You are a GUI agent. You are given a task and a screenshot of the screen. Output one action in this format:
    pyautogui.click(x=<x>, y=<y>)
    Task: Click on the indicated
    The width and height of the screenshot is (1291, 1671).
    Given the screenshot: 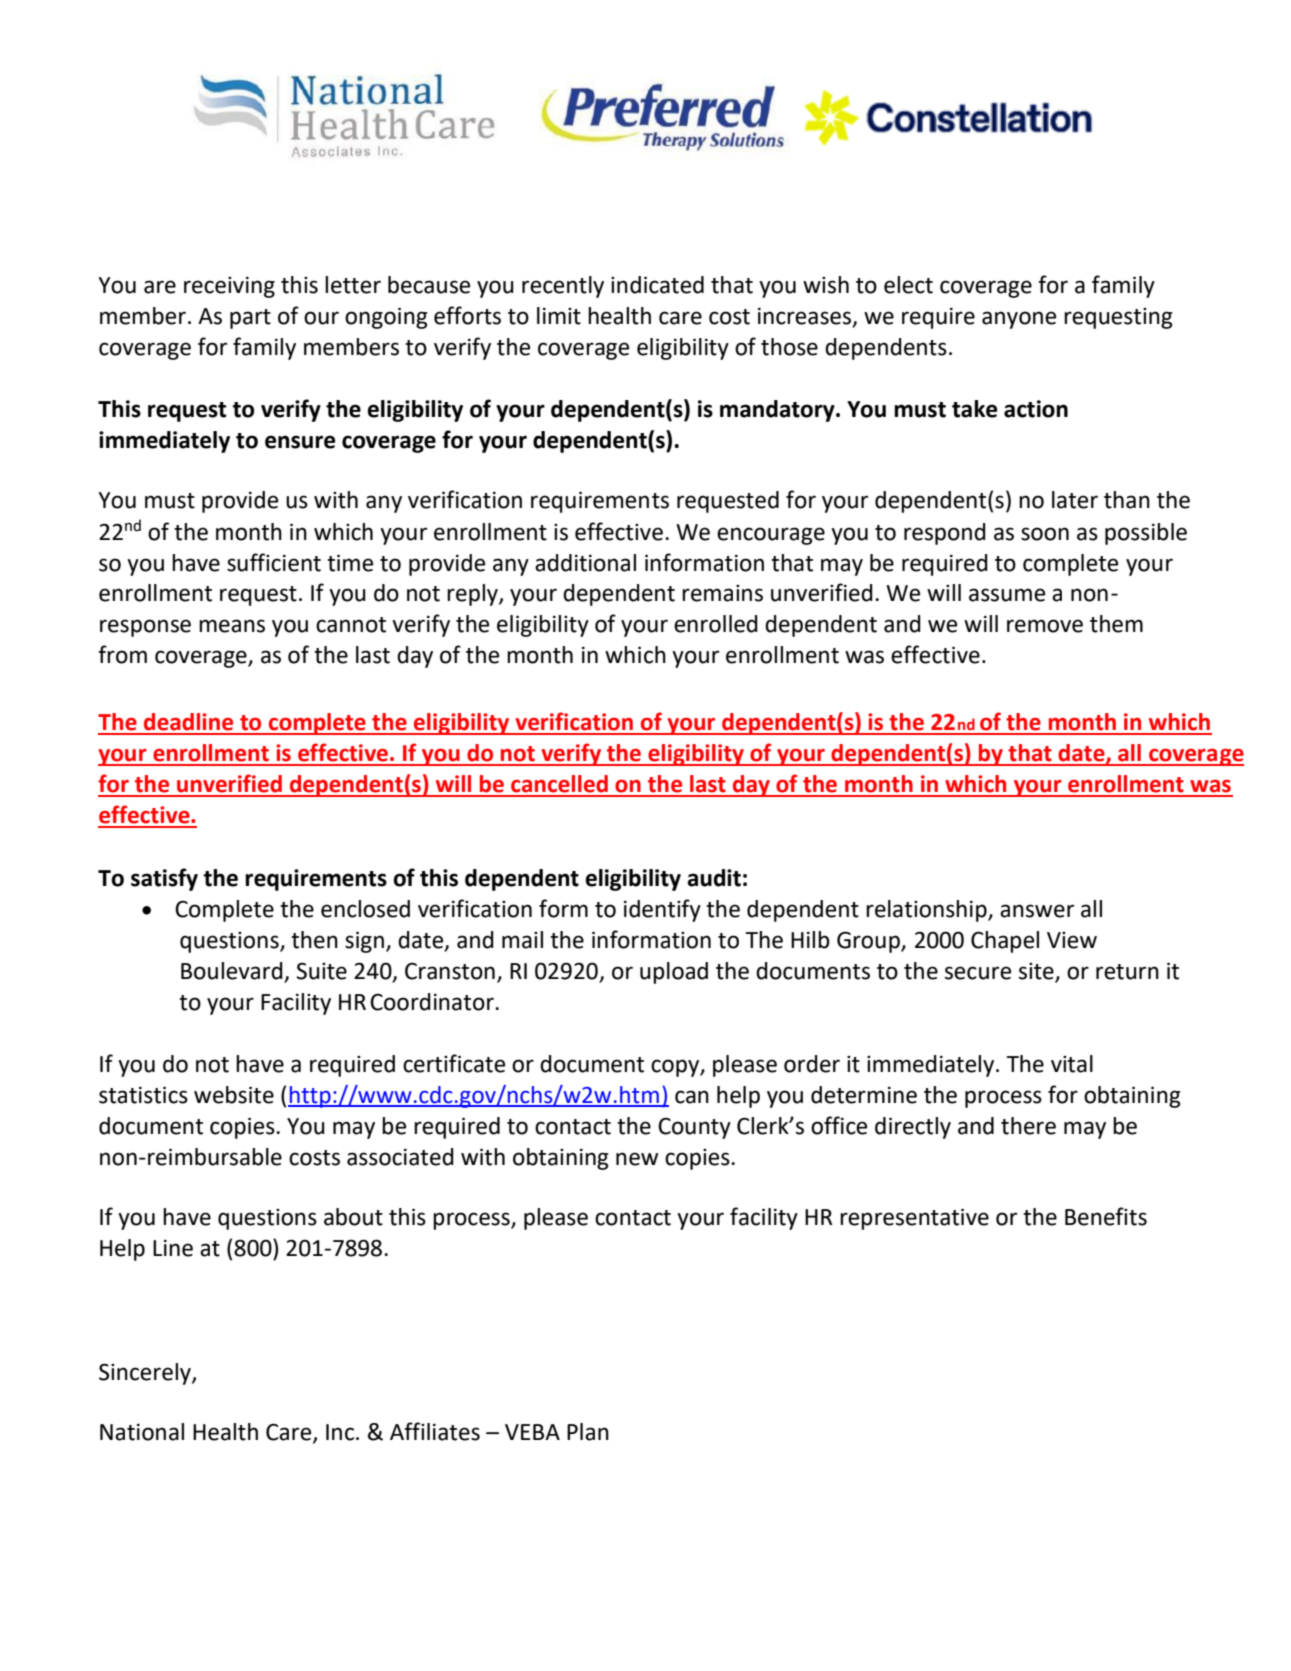 What is the action you would take?
    pyautogui.click(x=657, y=285)
